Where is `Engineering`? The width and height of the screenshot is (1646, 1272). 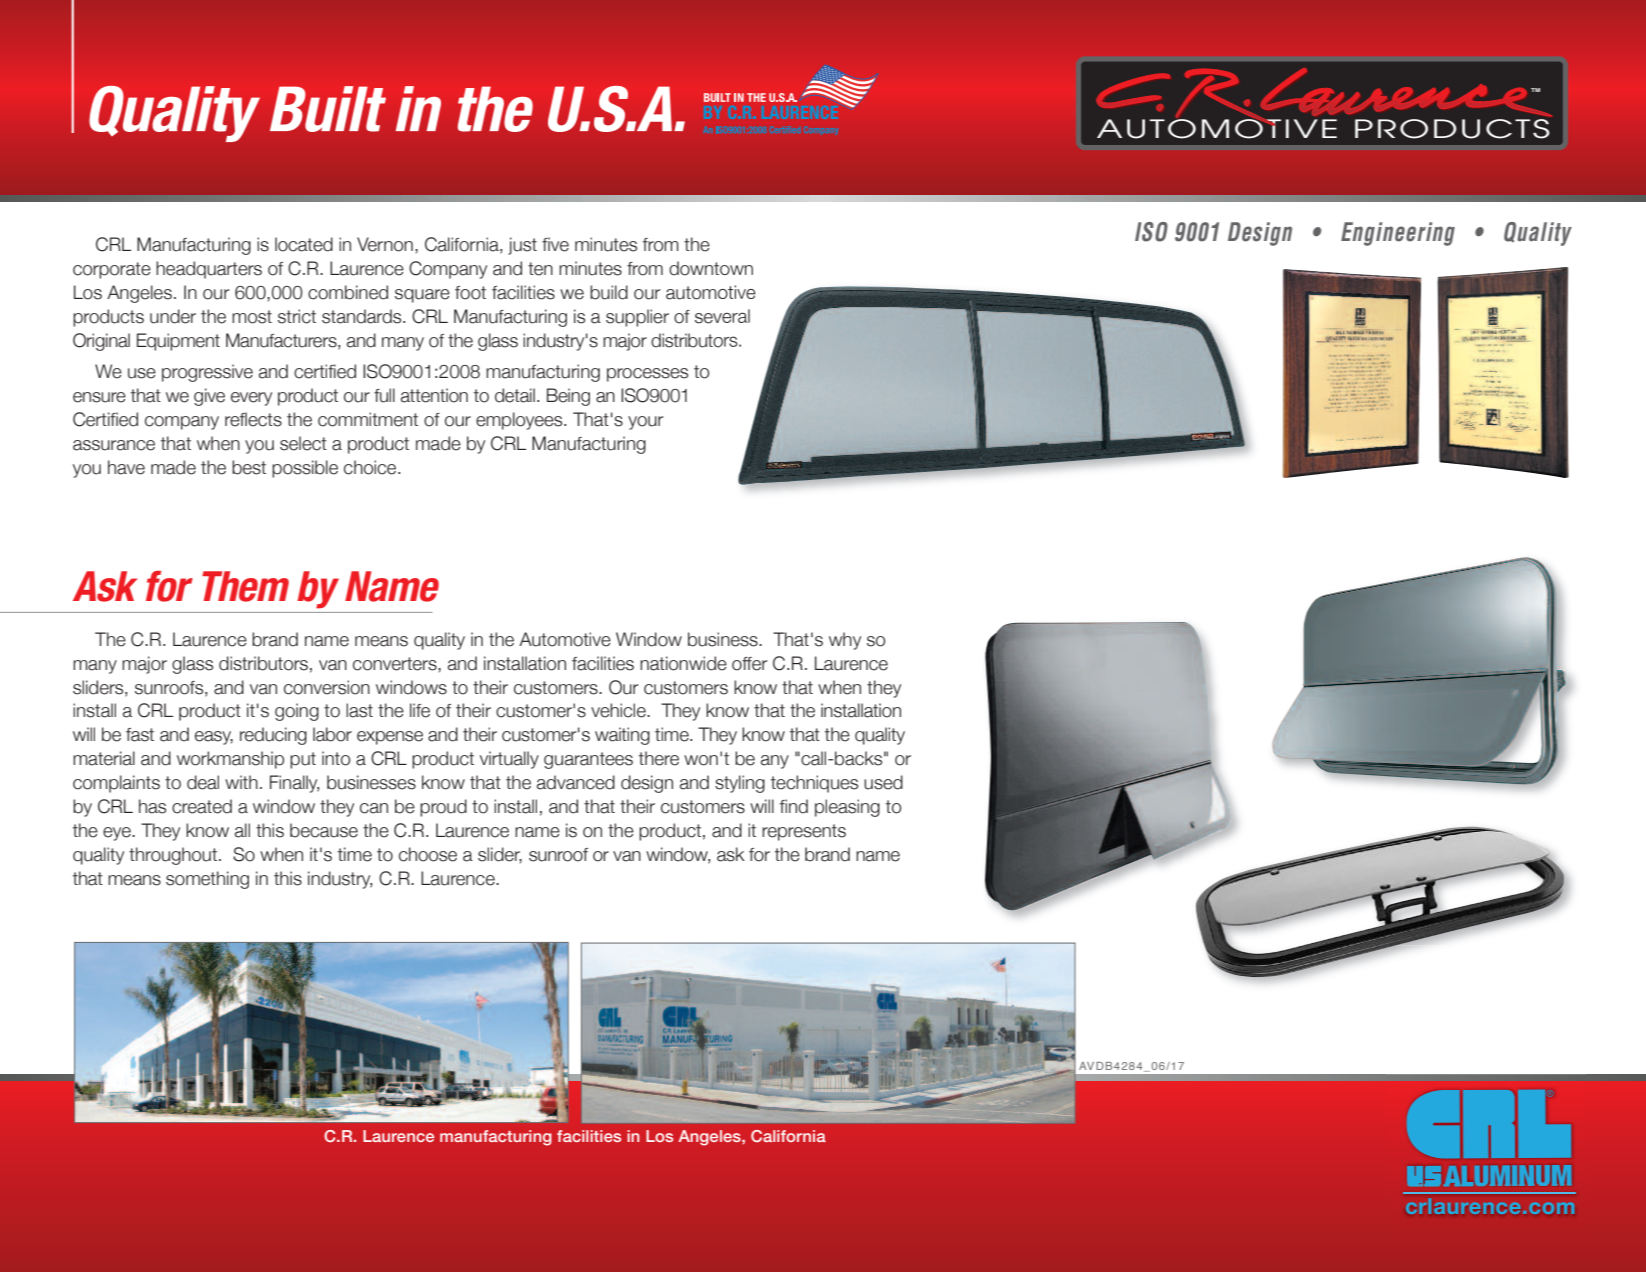 Engineering is located at coordinates (1398, 234).
